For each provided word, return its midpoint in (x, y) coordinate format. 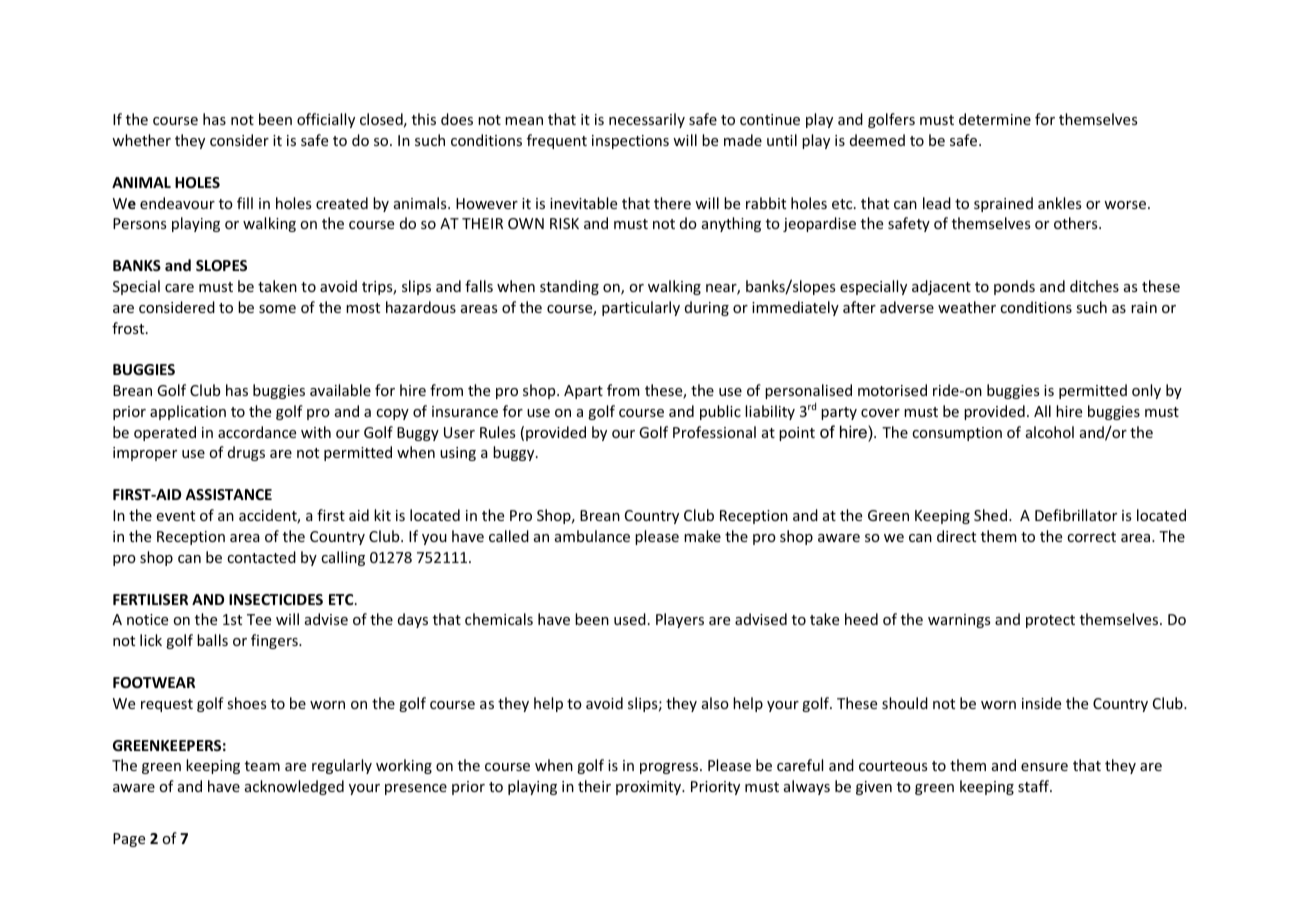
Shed (992, 515)
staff (1035, 786)
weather (967, 307)
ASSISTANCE (228, 494)
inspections (630, 142)
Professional (714, 432)
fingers (275, 641)
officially (326, 120)
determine (995, 119)
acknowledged (294, 787)
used (630, 619)
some (277, 309)
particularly (641, 308)
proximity (650, 788)
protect (1050, 621)
